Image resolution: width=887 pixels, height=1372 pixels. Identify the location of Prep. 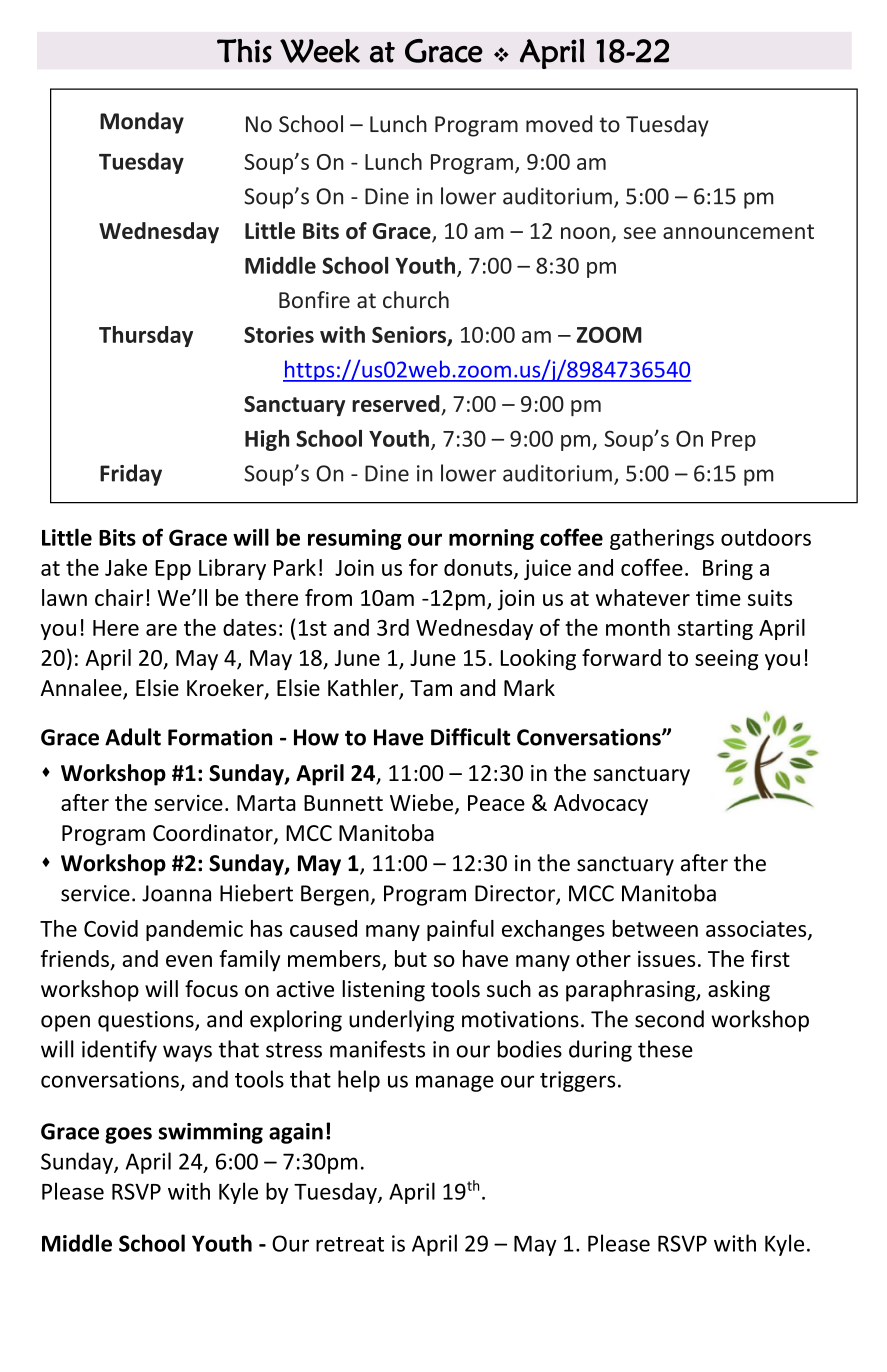
(734, 441).
